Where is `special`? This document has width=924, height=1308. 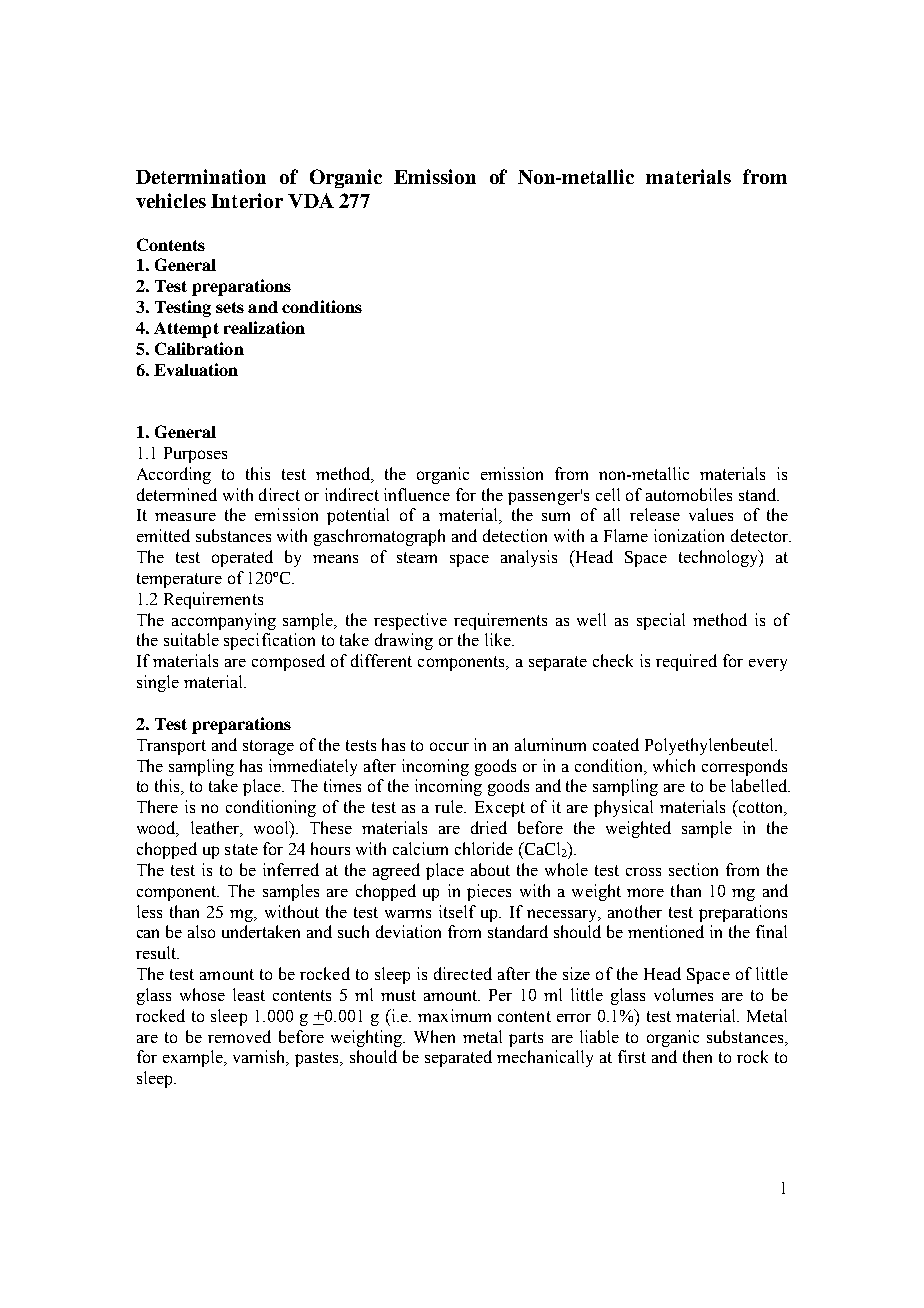
special is located at coordinates (661, 621).
